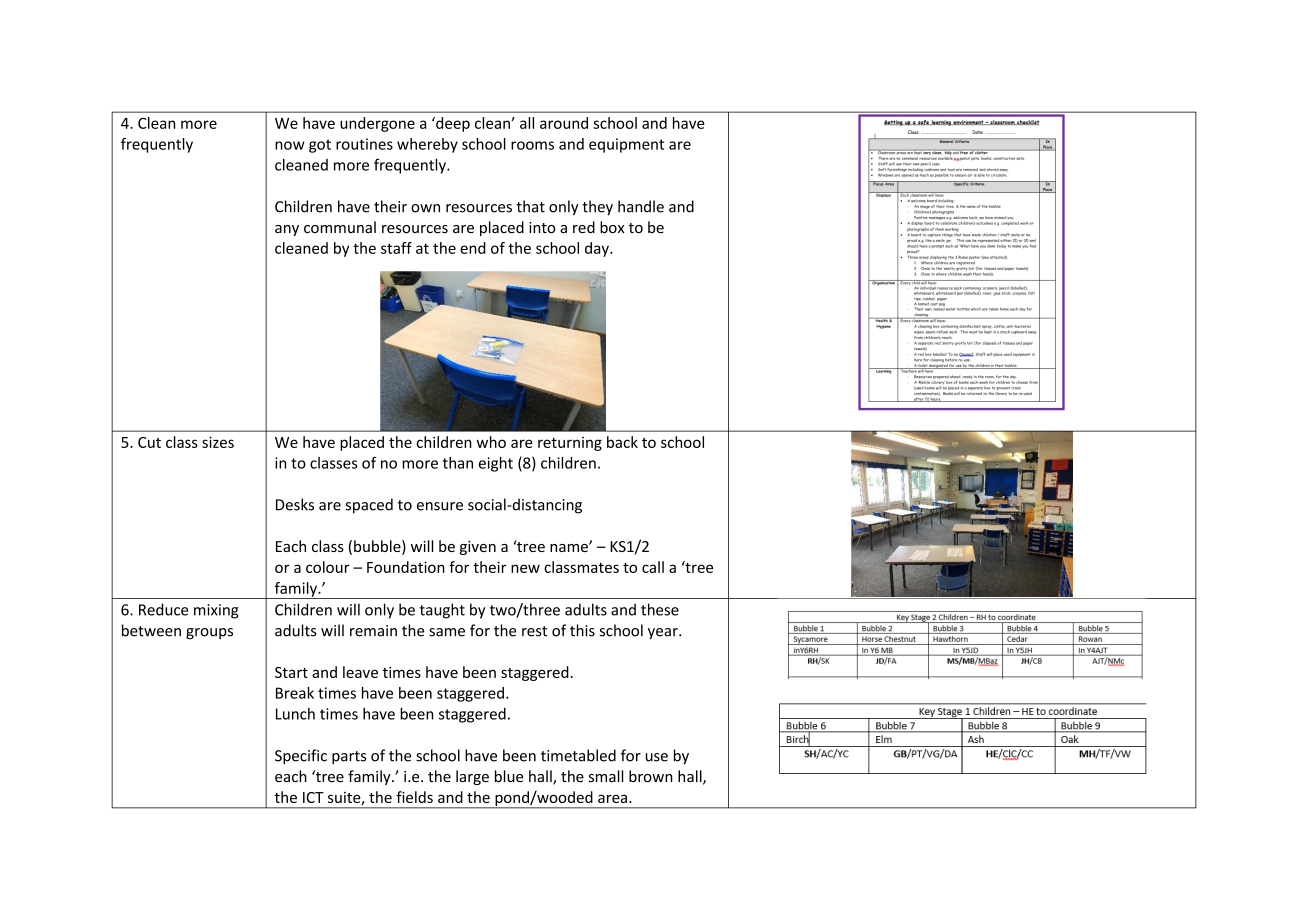 This screenshot has width=1308, height=924. I want to click on mixing, so click(216, 611).
